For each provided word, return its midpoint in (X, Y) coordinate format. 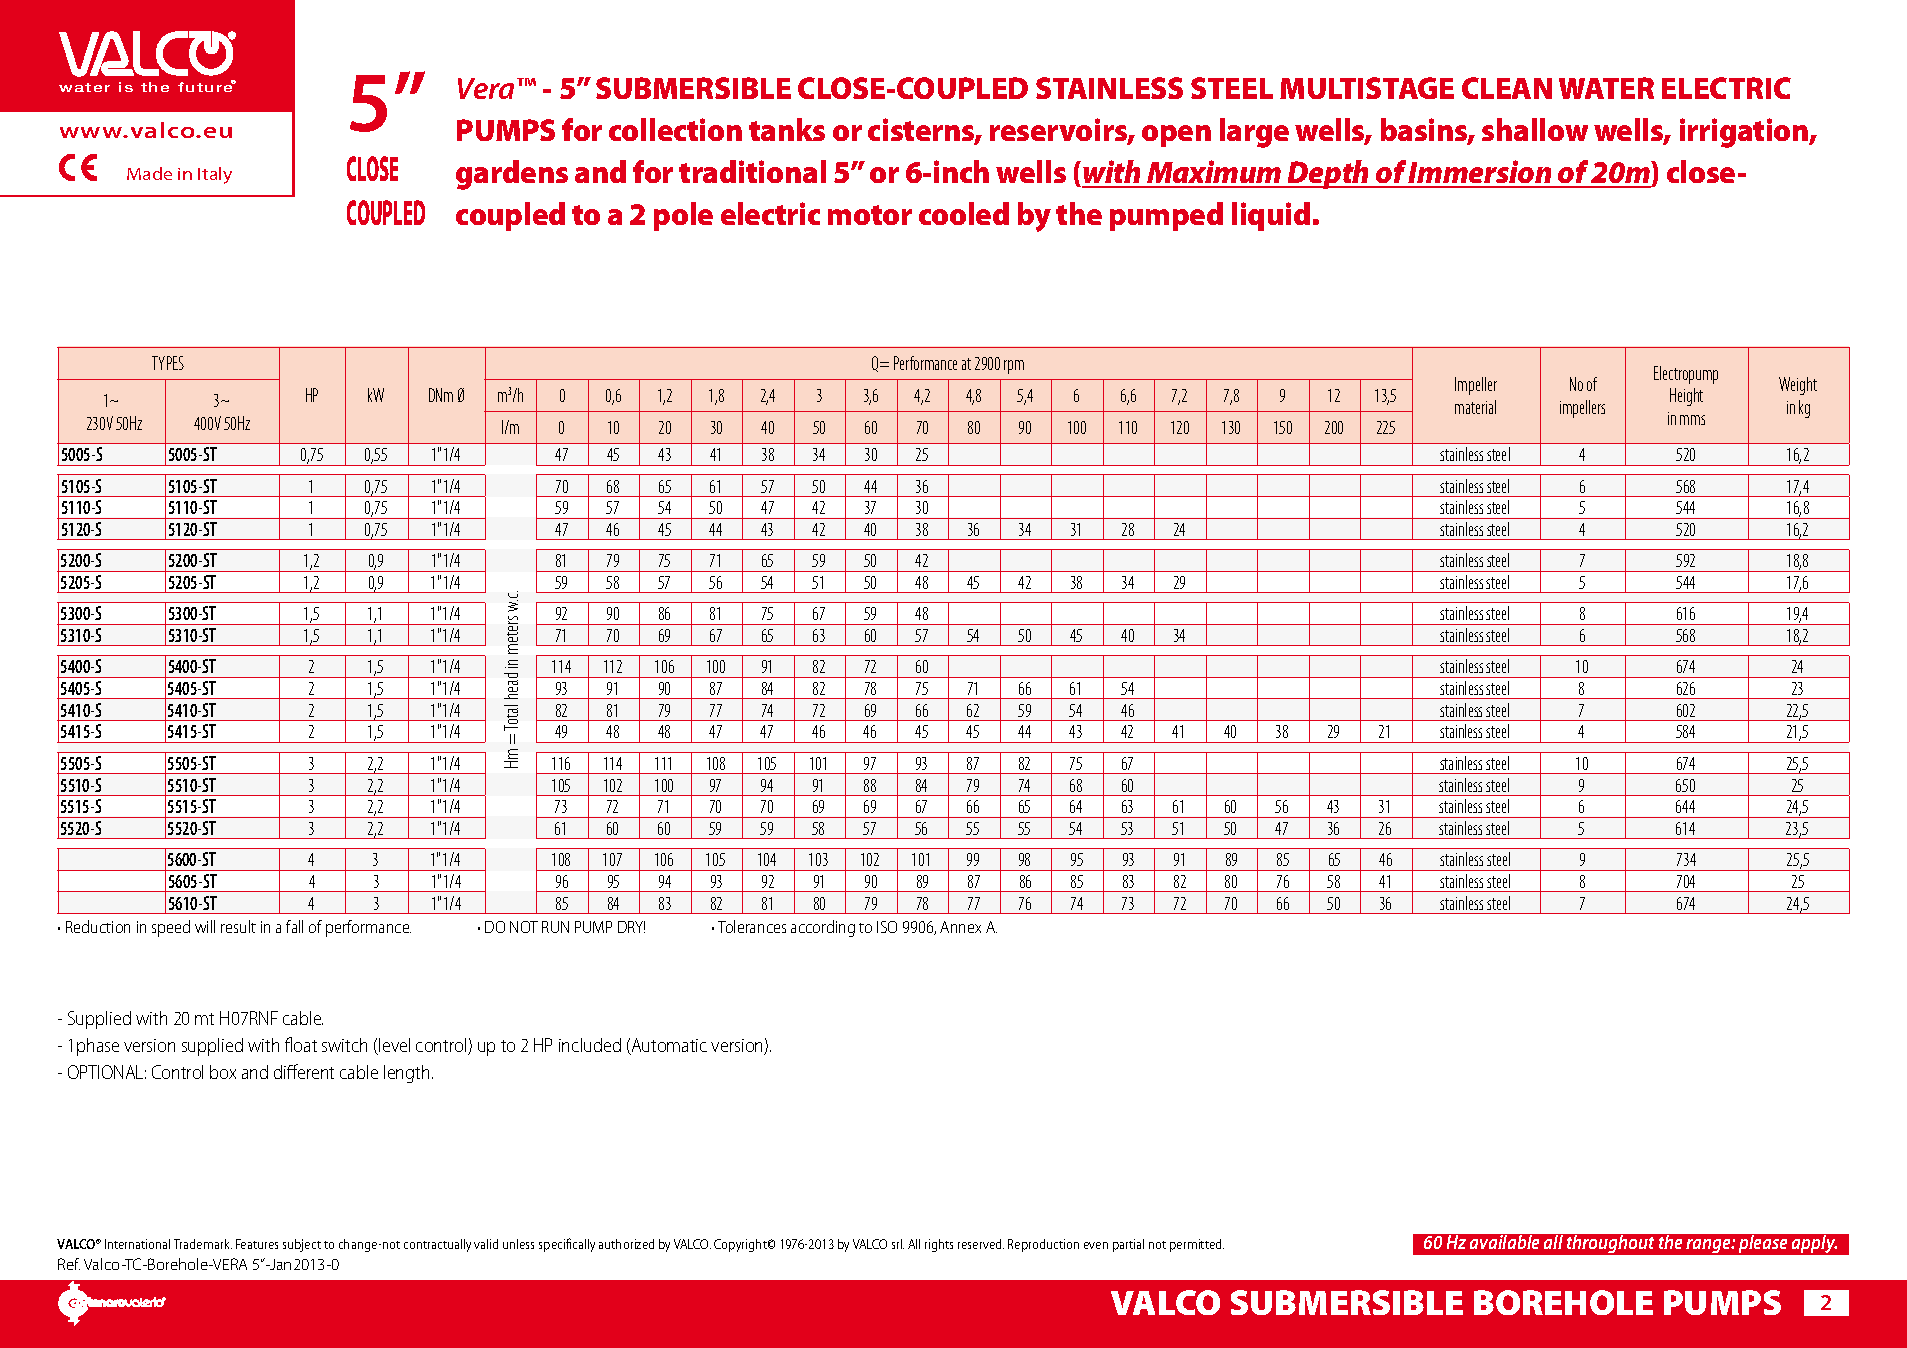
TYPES (168, 363)
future (207, 86)
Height (1686, 397)
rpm (1014, 367)
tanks (787, 129)
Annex (960, 927)
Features (257, 1244)
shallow (1535, 129)
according (823, 928)
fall (294, 926)
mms (1692, 420)
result (238, 926)
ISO (887, 927)
